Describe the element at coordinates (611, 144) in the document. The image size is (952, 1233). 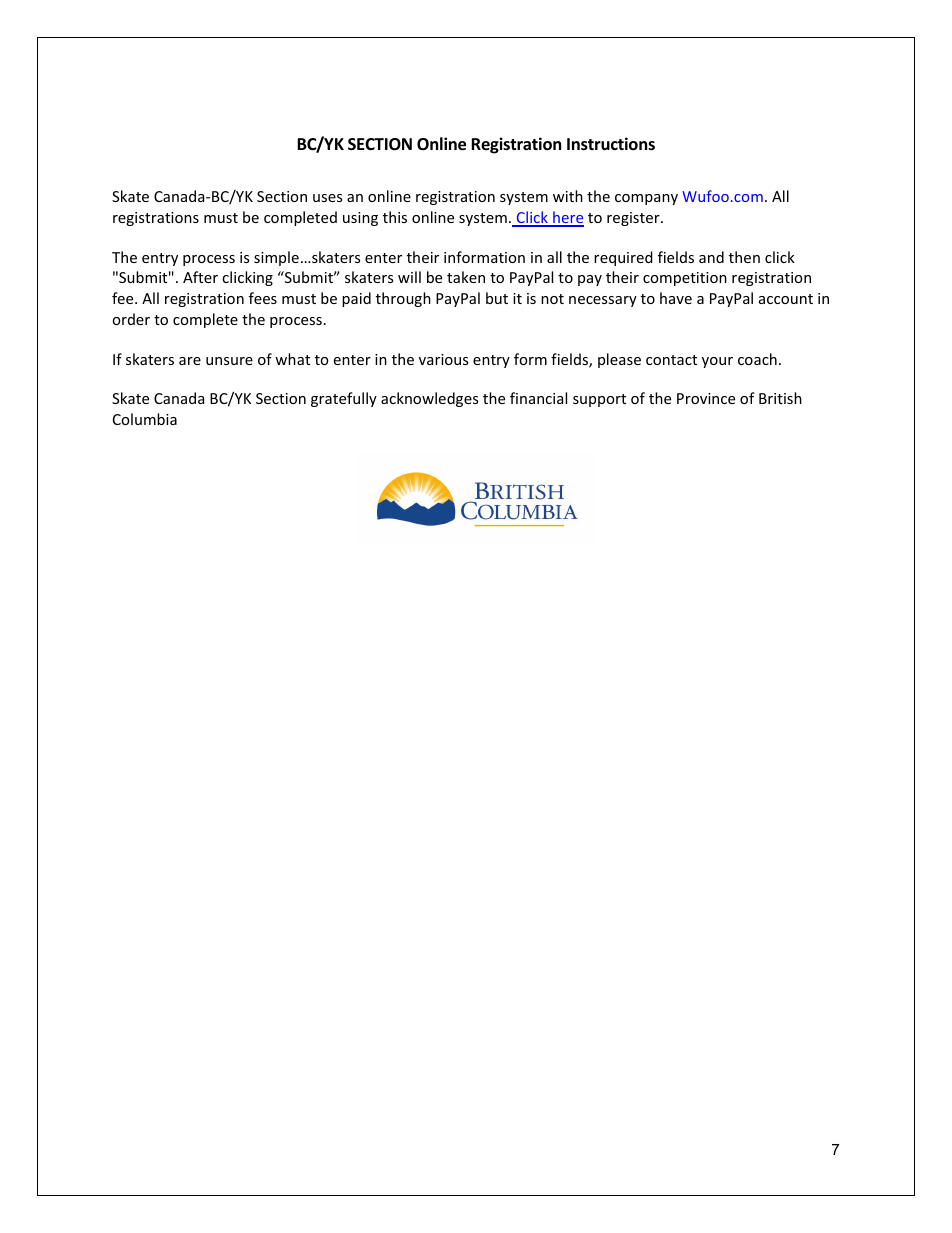
I see `Instructions` at that location.
